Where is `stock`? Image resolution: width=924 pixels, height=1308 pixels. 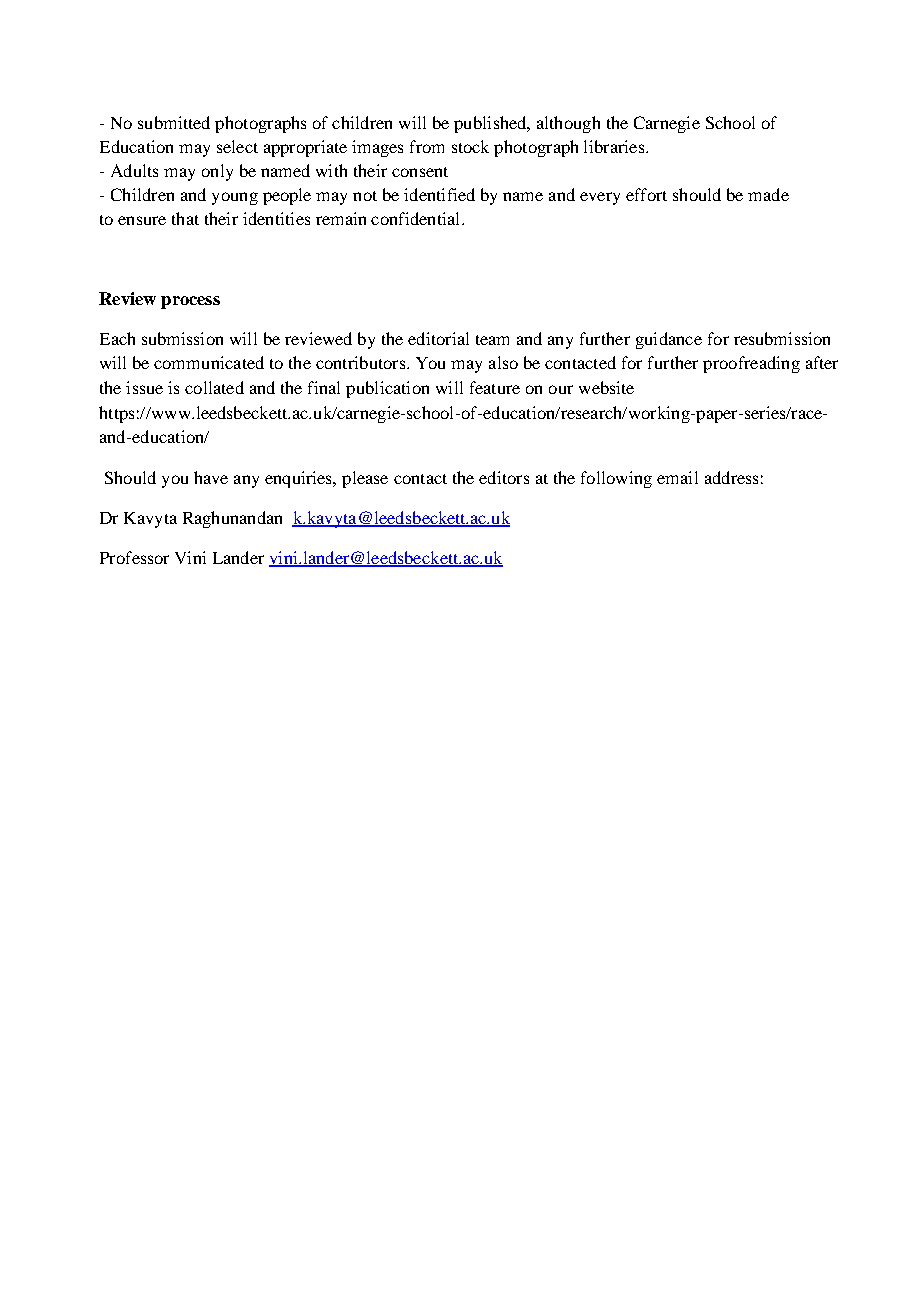 stock is located at coordinates (470, 146).
